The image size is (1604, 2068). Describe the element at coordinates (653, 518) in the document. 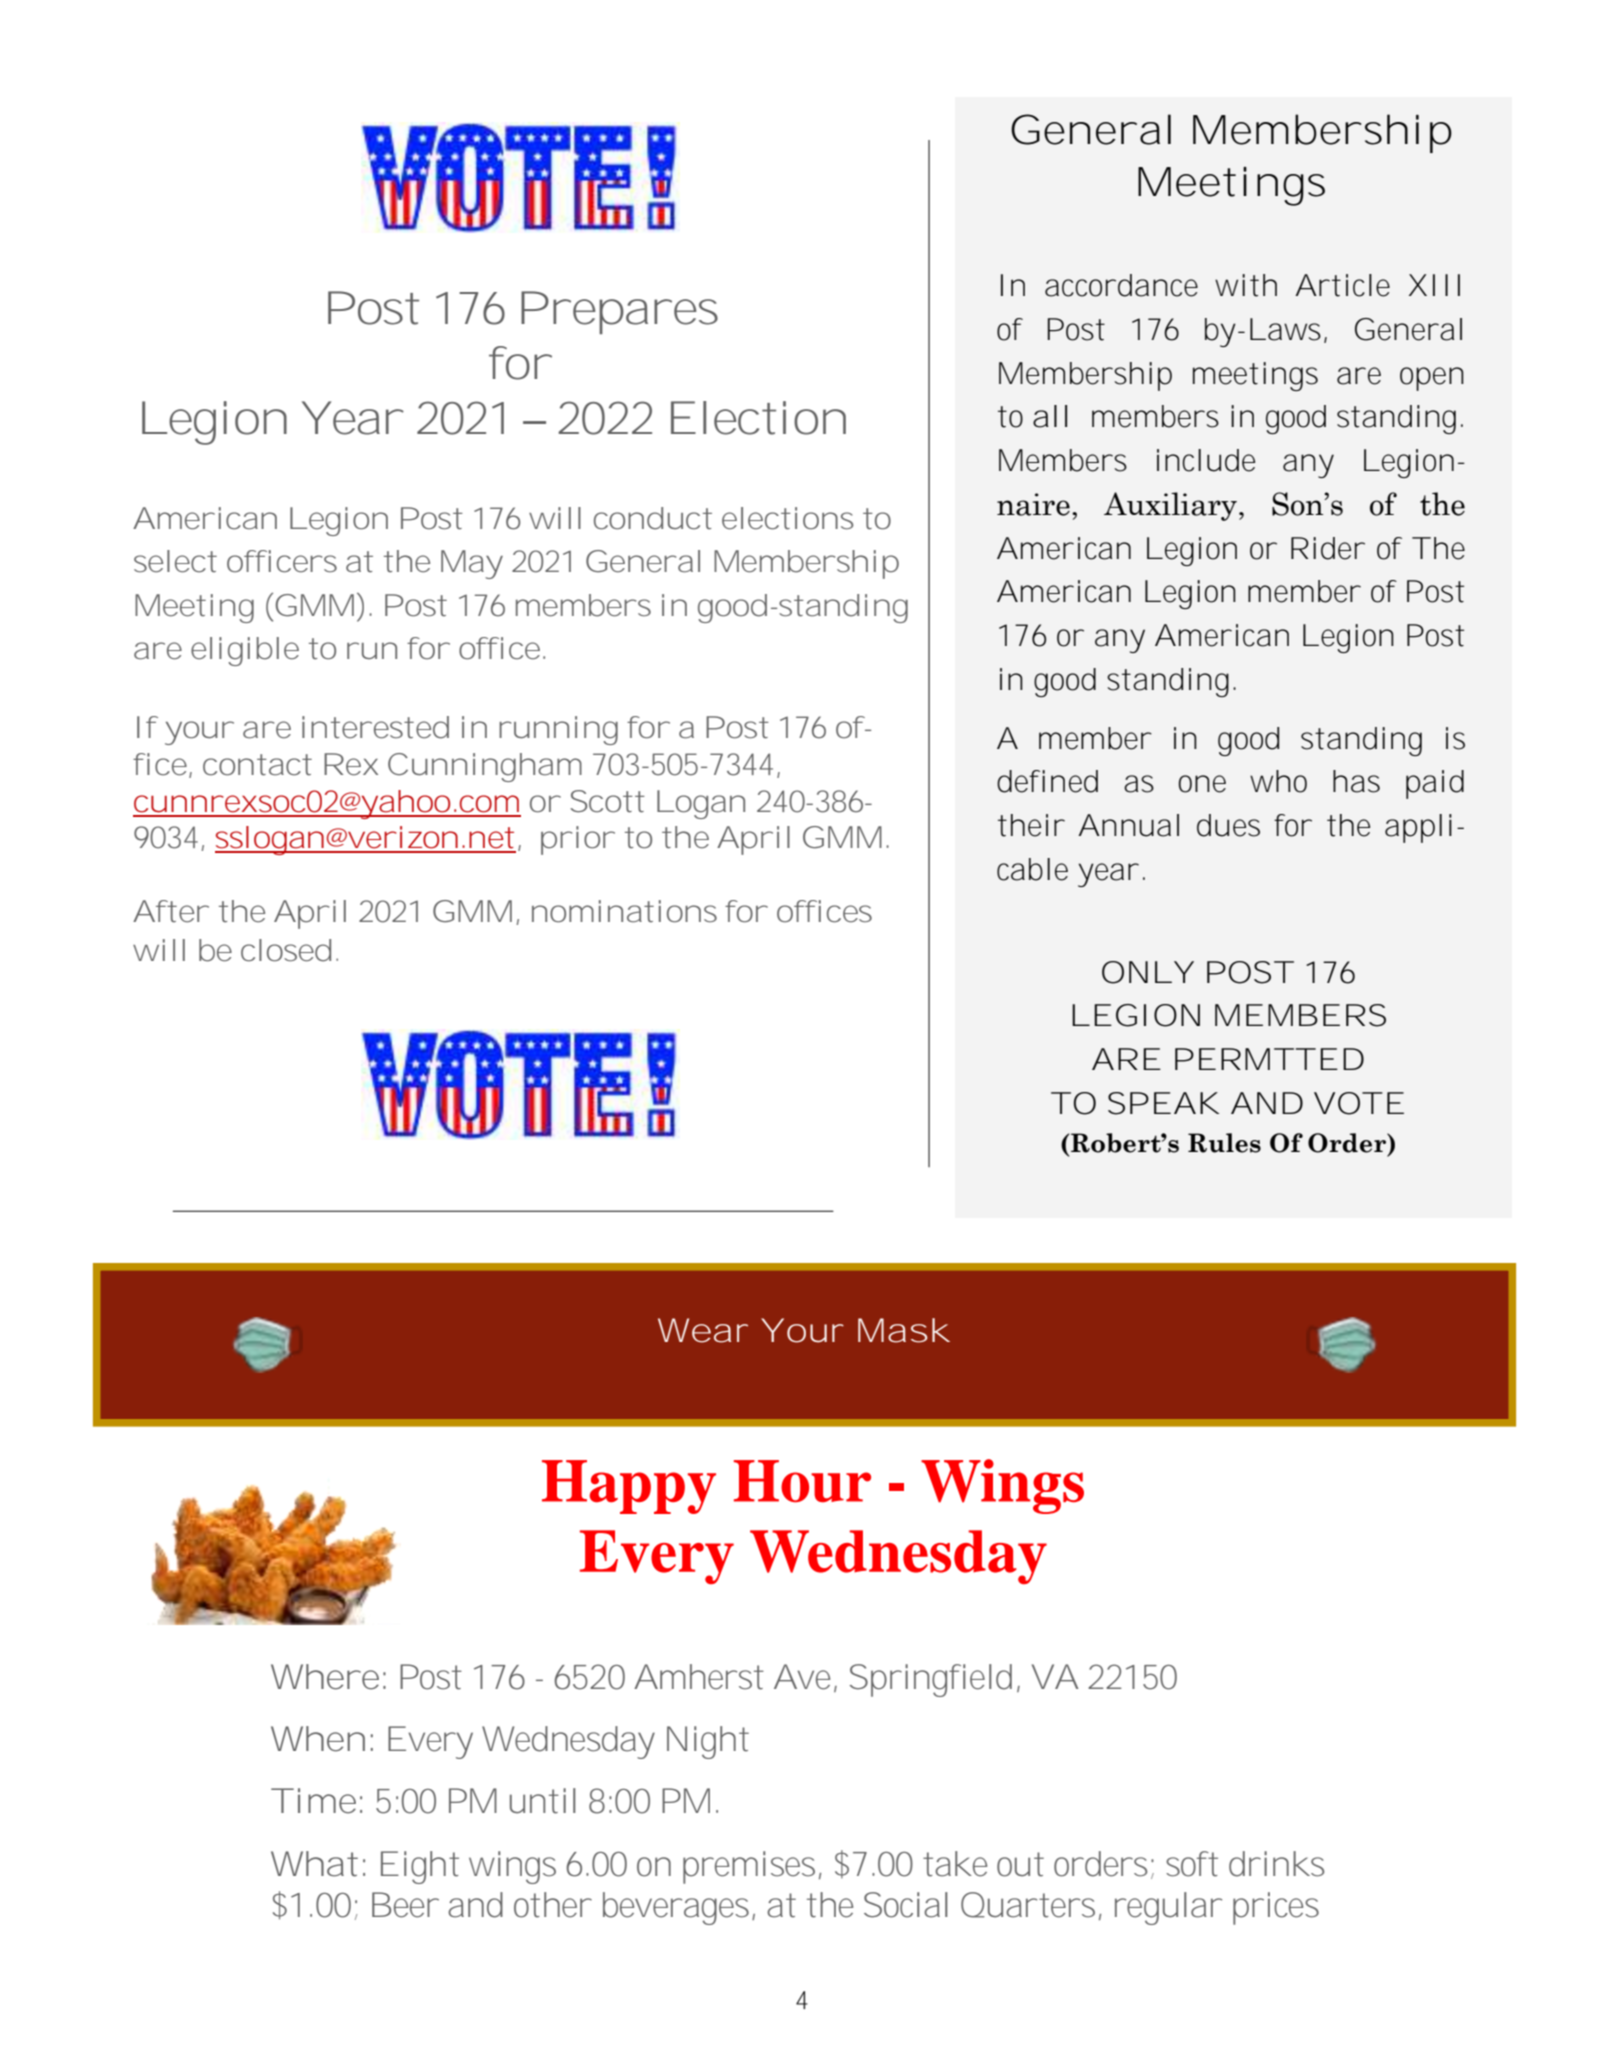

I see `conduct` at that location.
